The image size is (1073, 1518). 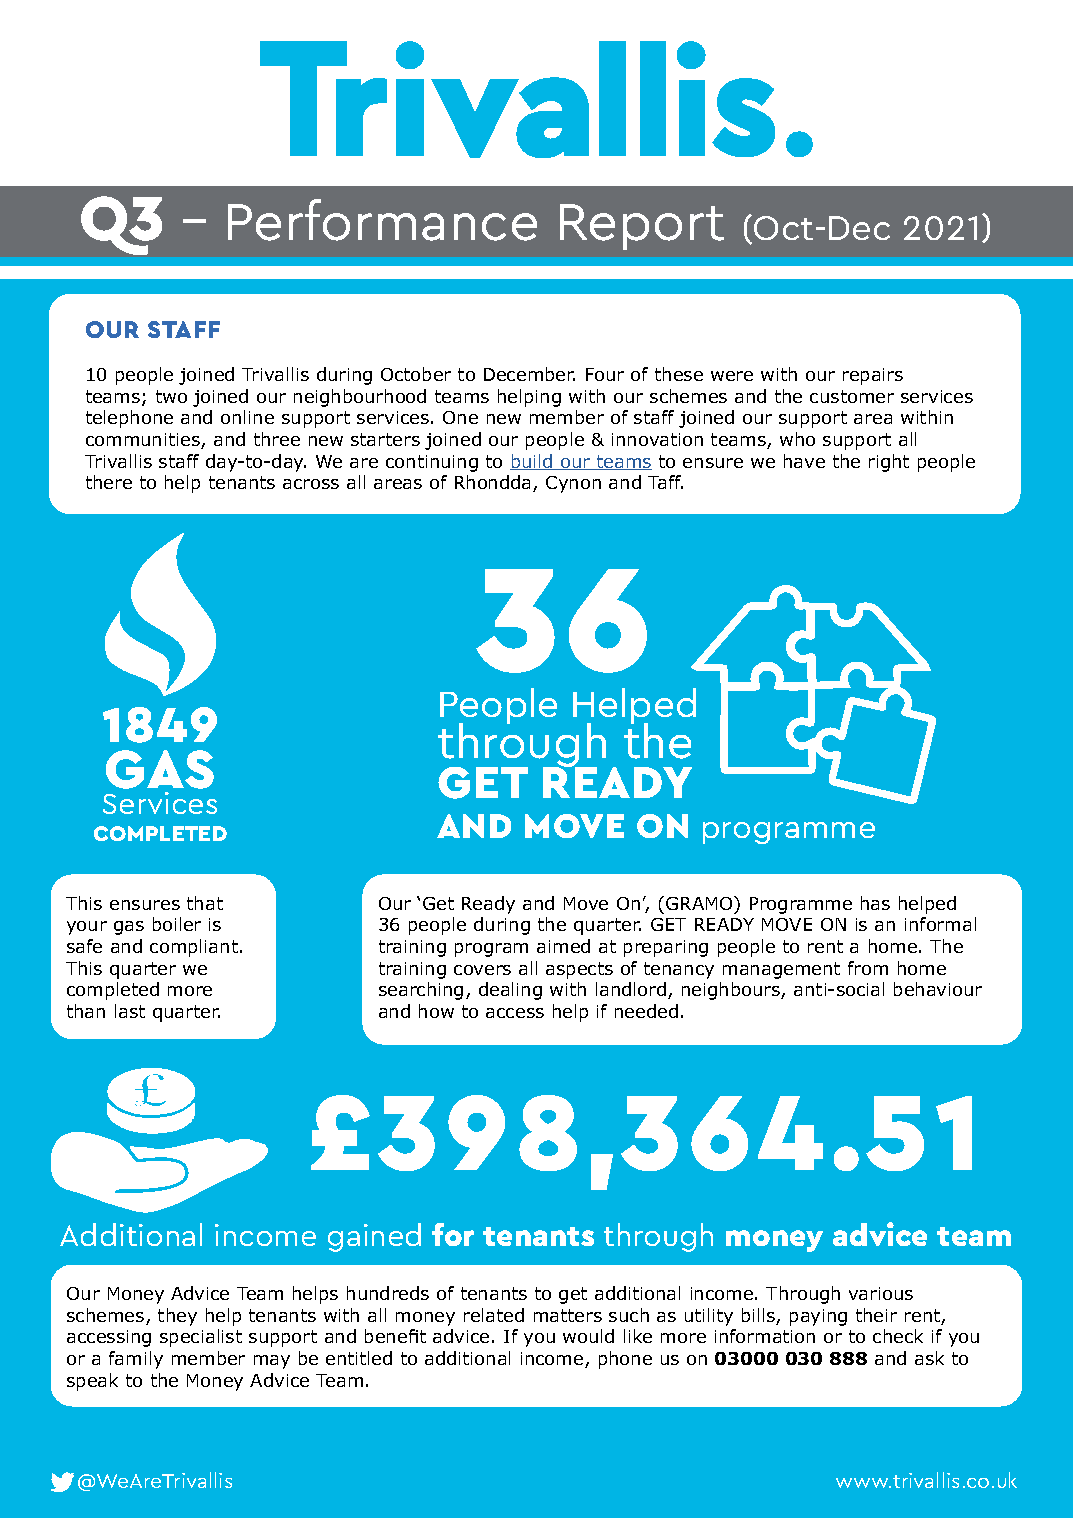 I want to click on repairs, so click(x=873, y=376).
